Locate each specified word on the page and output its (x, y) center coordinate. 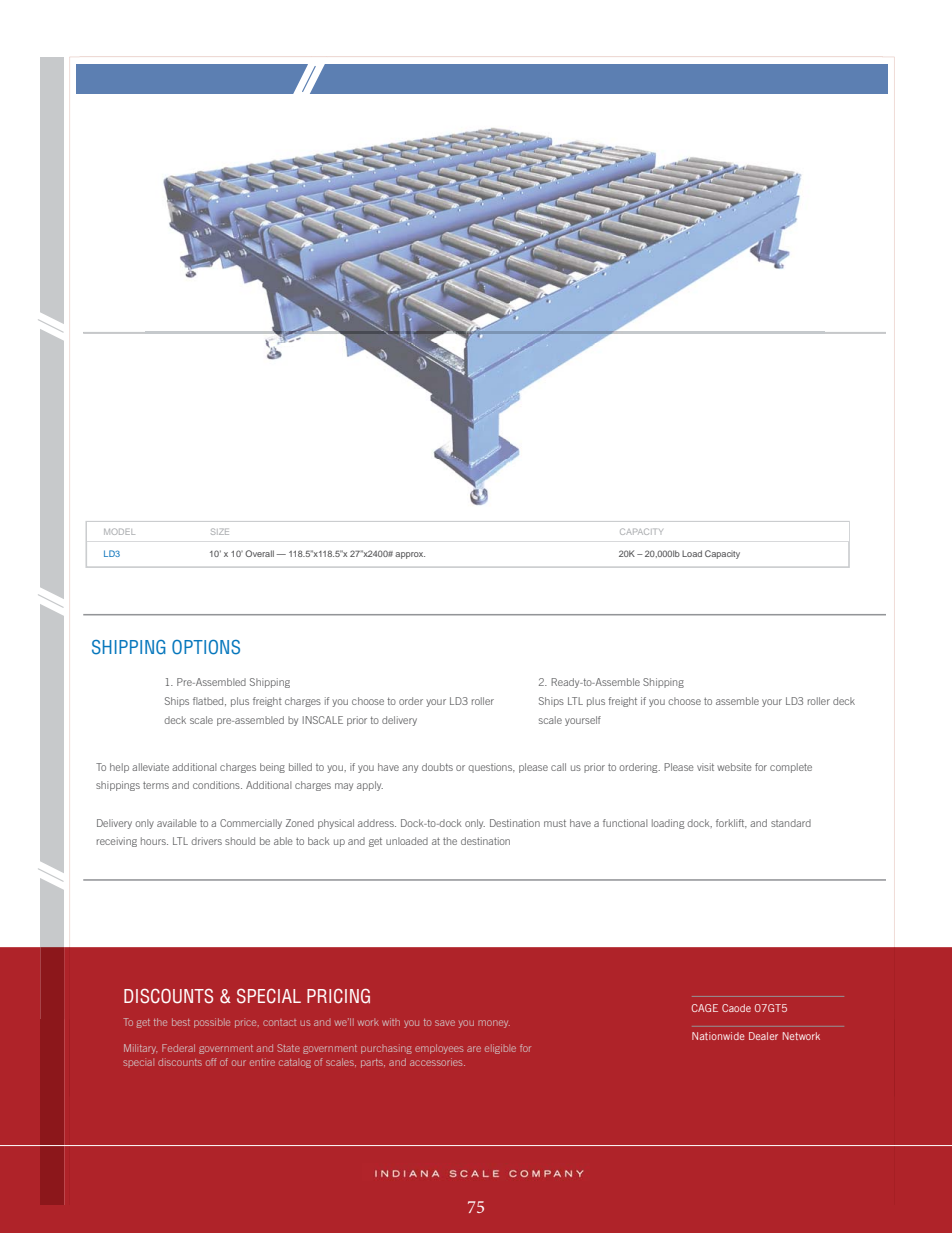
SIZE (220, 531)
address (377, 823)
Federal (178, 1048)
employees (439, 1049)
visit (705, 767)
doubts (437, 767)
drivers (206, 841)
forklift (731, 823)
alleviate (150, 767)
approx (410, 555)
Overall (259, 553)
